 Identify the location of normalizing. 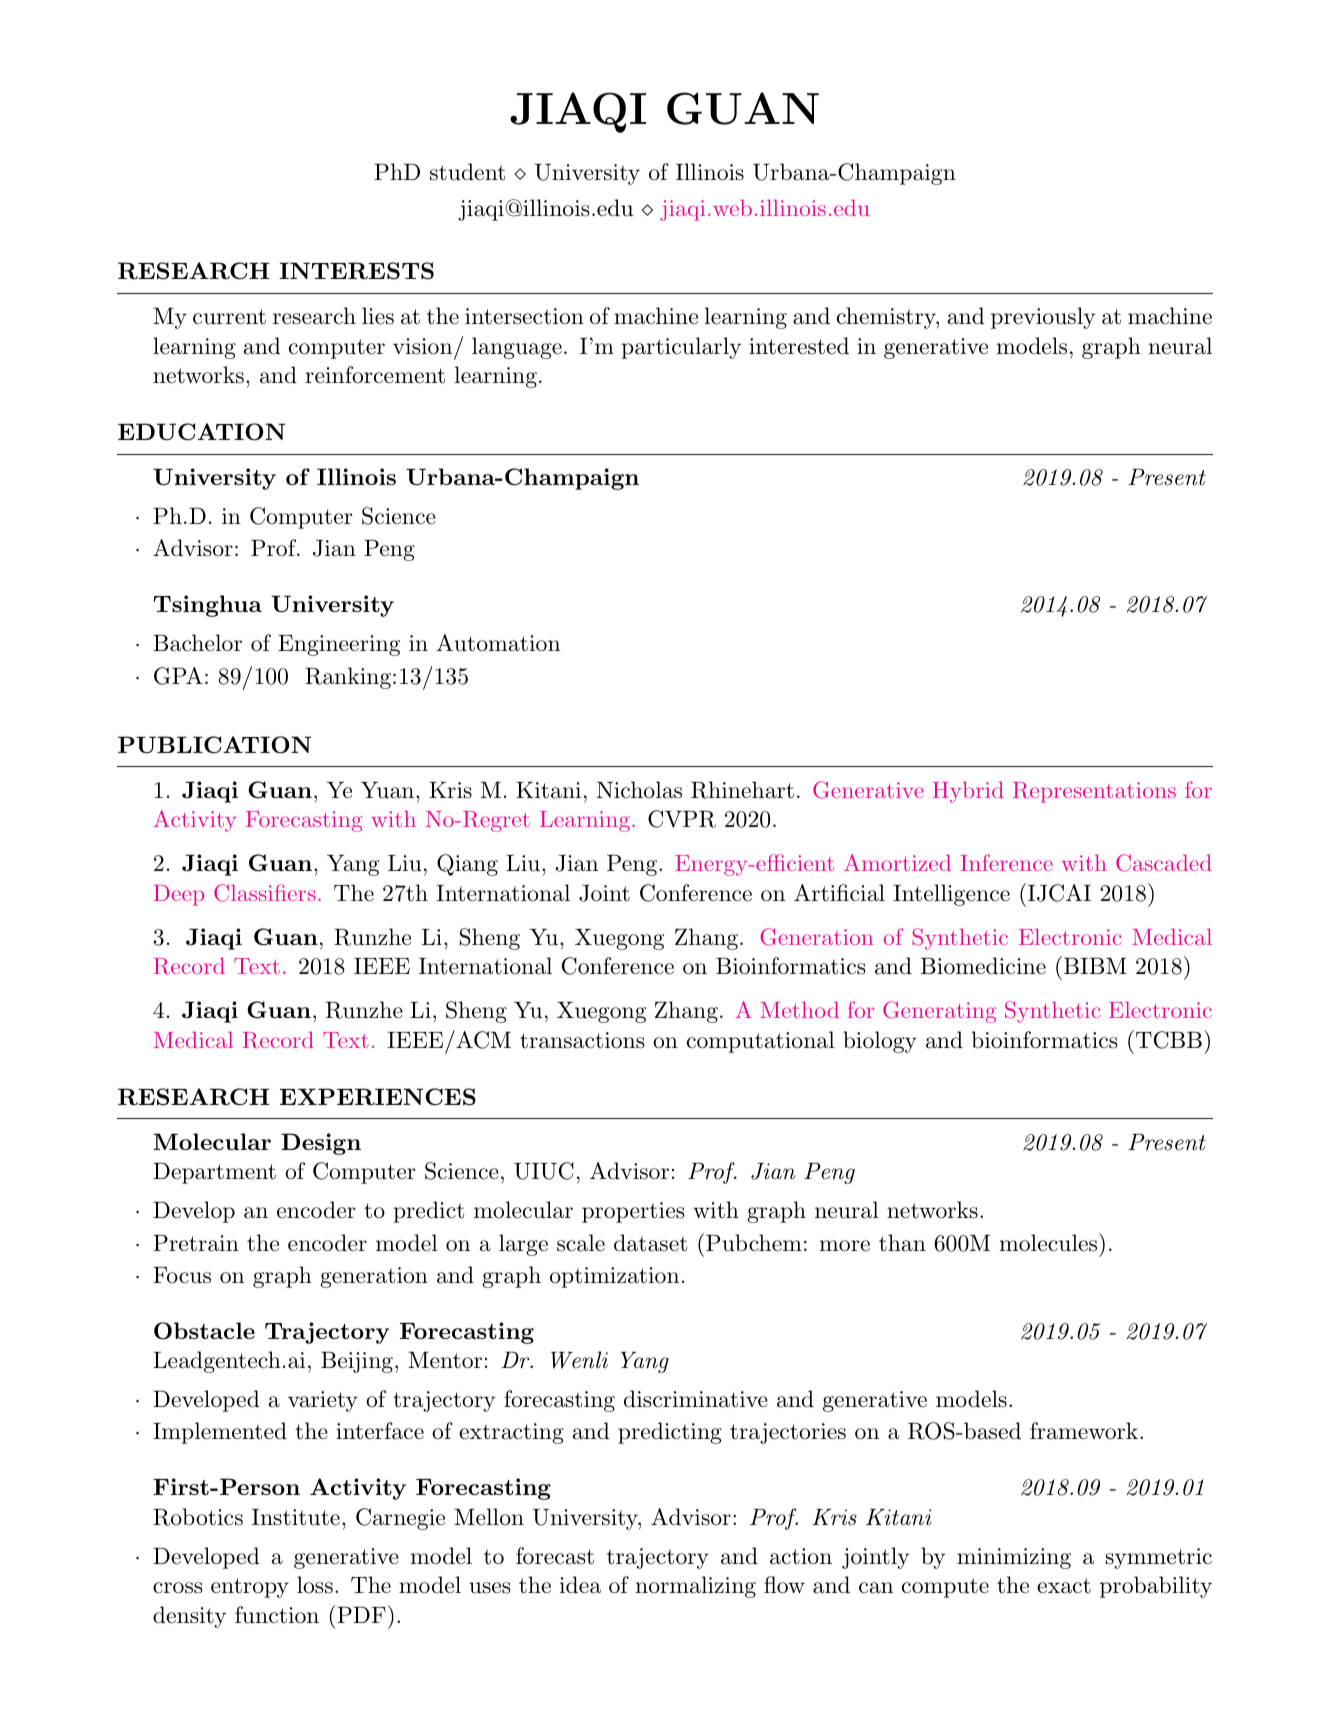
(696, 1587).
